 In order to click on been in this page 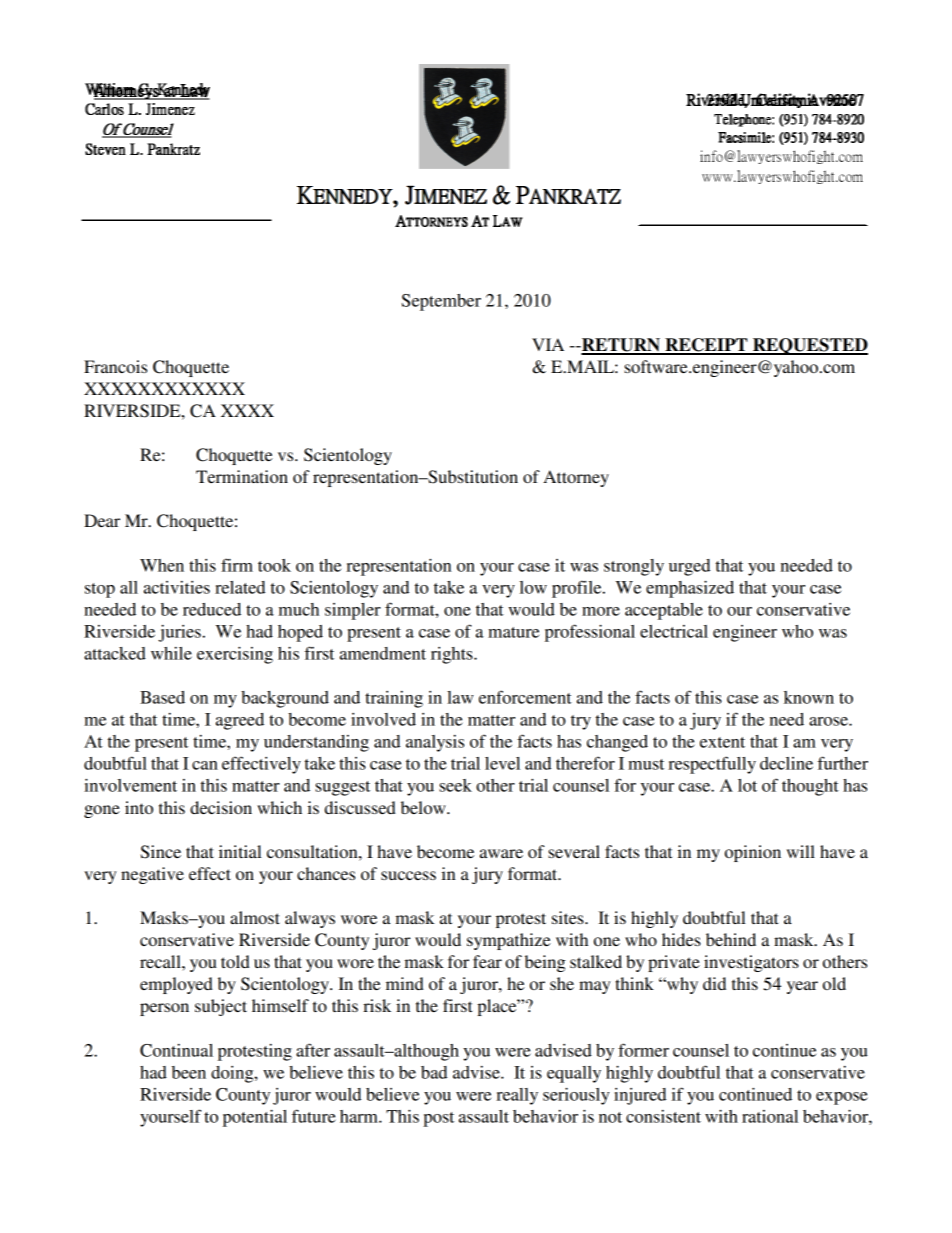, I will do `click(189, 1072)`.
